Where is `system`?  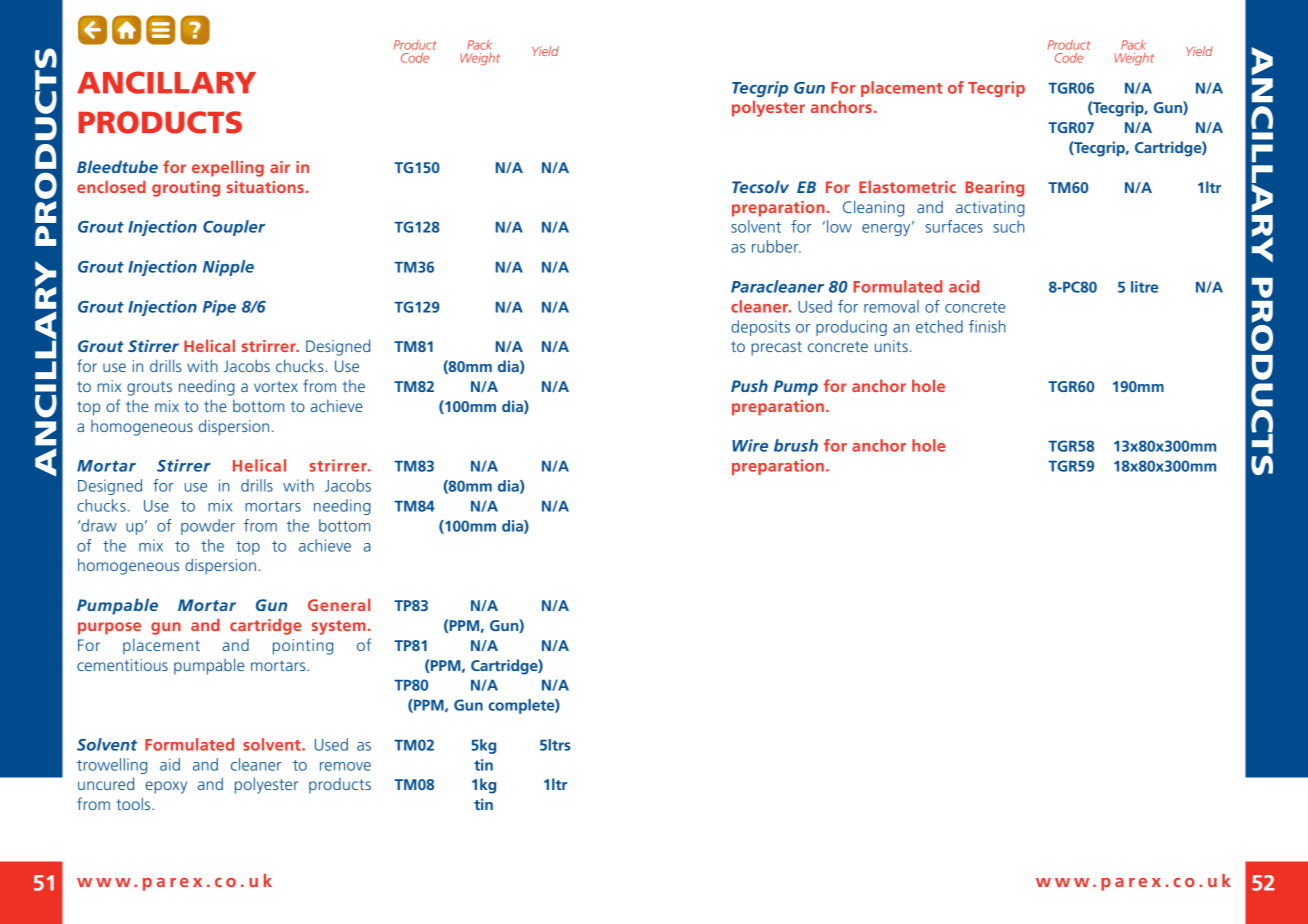
system is located at coordinates (339, 627).
